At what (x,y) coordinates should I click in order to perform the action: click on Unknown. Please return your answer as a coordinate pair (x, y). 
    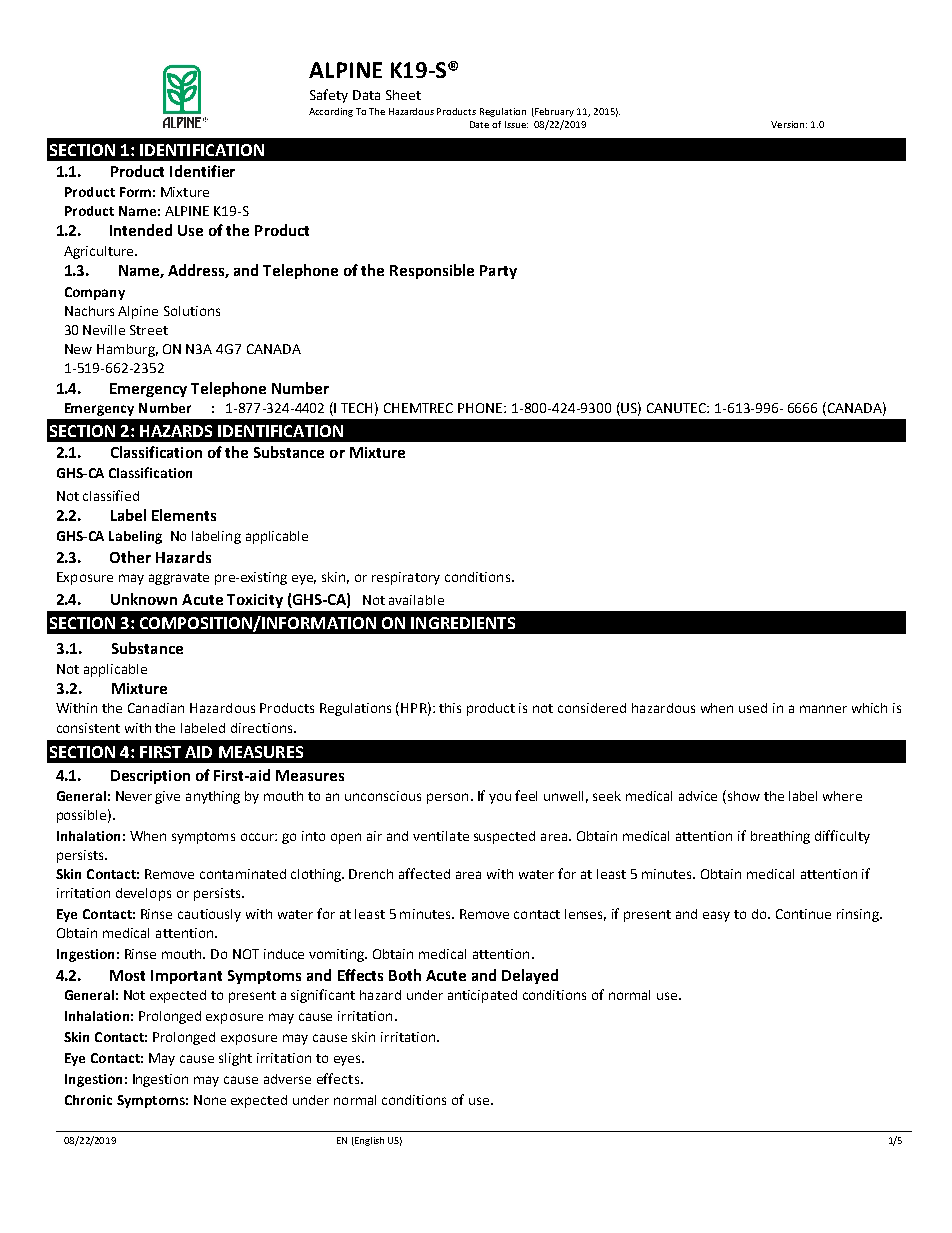
    Looking at the image, I should click on (144, 599).
